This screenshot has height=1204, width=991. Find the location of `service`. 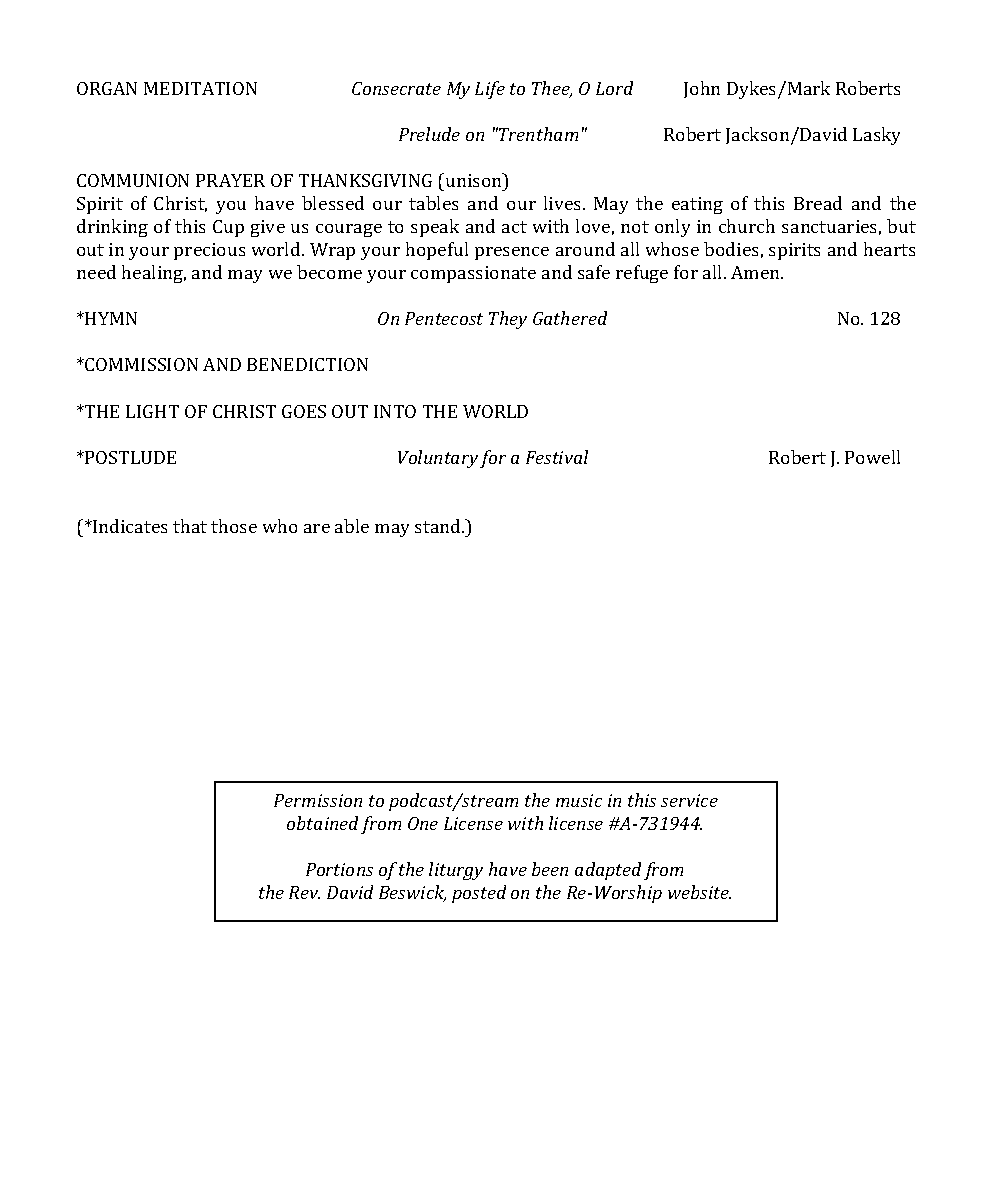

service is located at coordinates (689, 800).
